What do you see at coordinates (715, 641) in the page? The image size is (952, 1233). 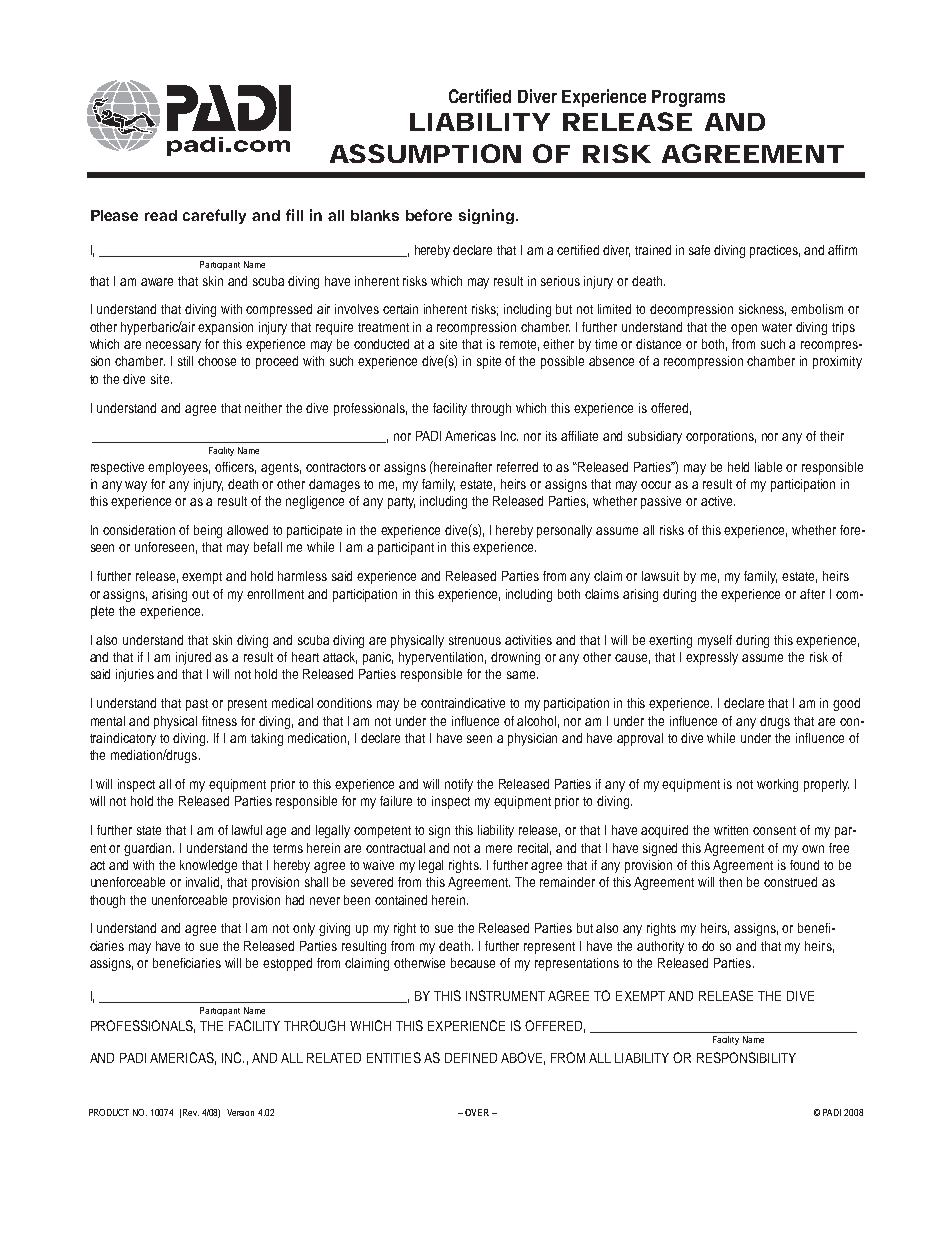 I see `myself` at bounding box center [715, 641].
